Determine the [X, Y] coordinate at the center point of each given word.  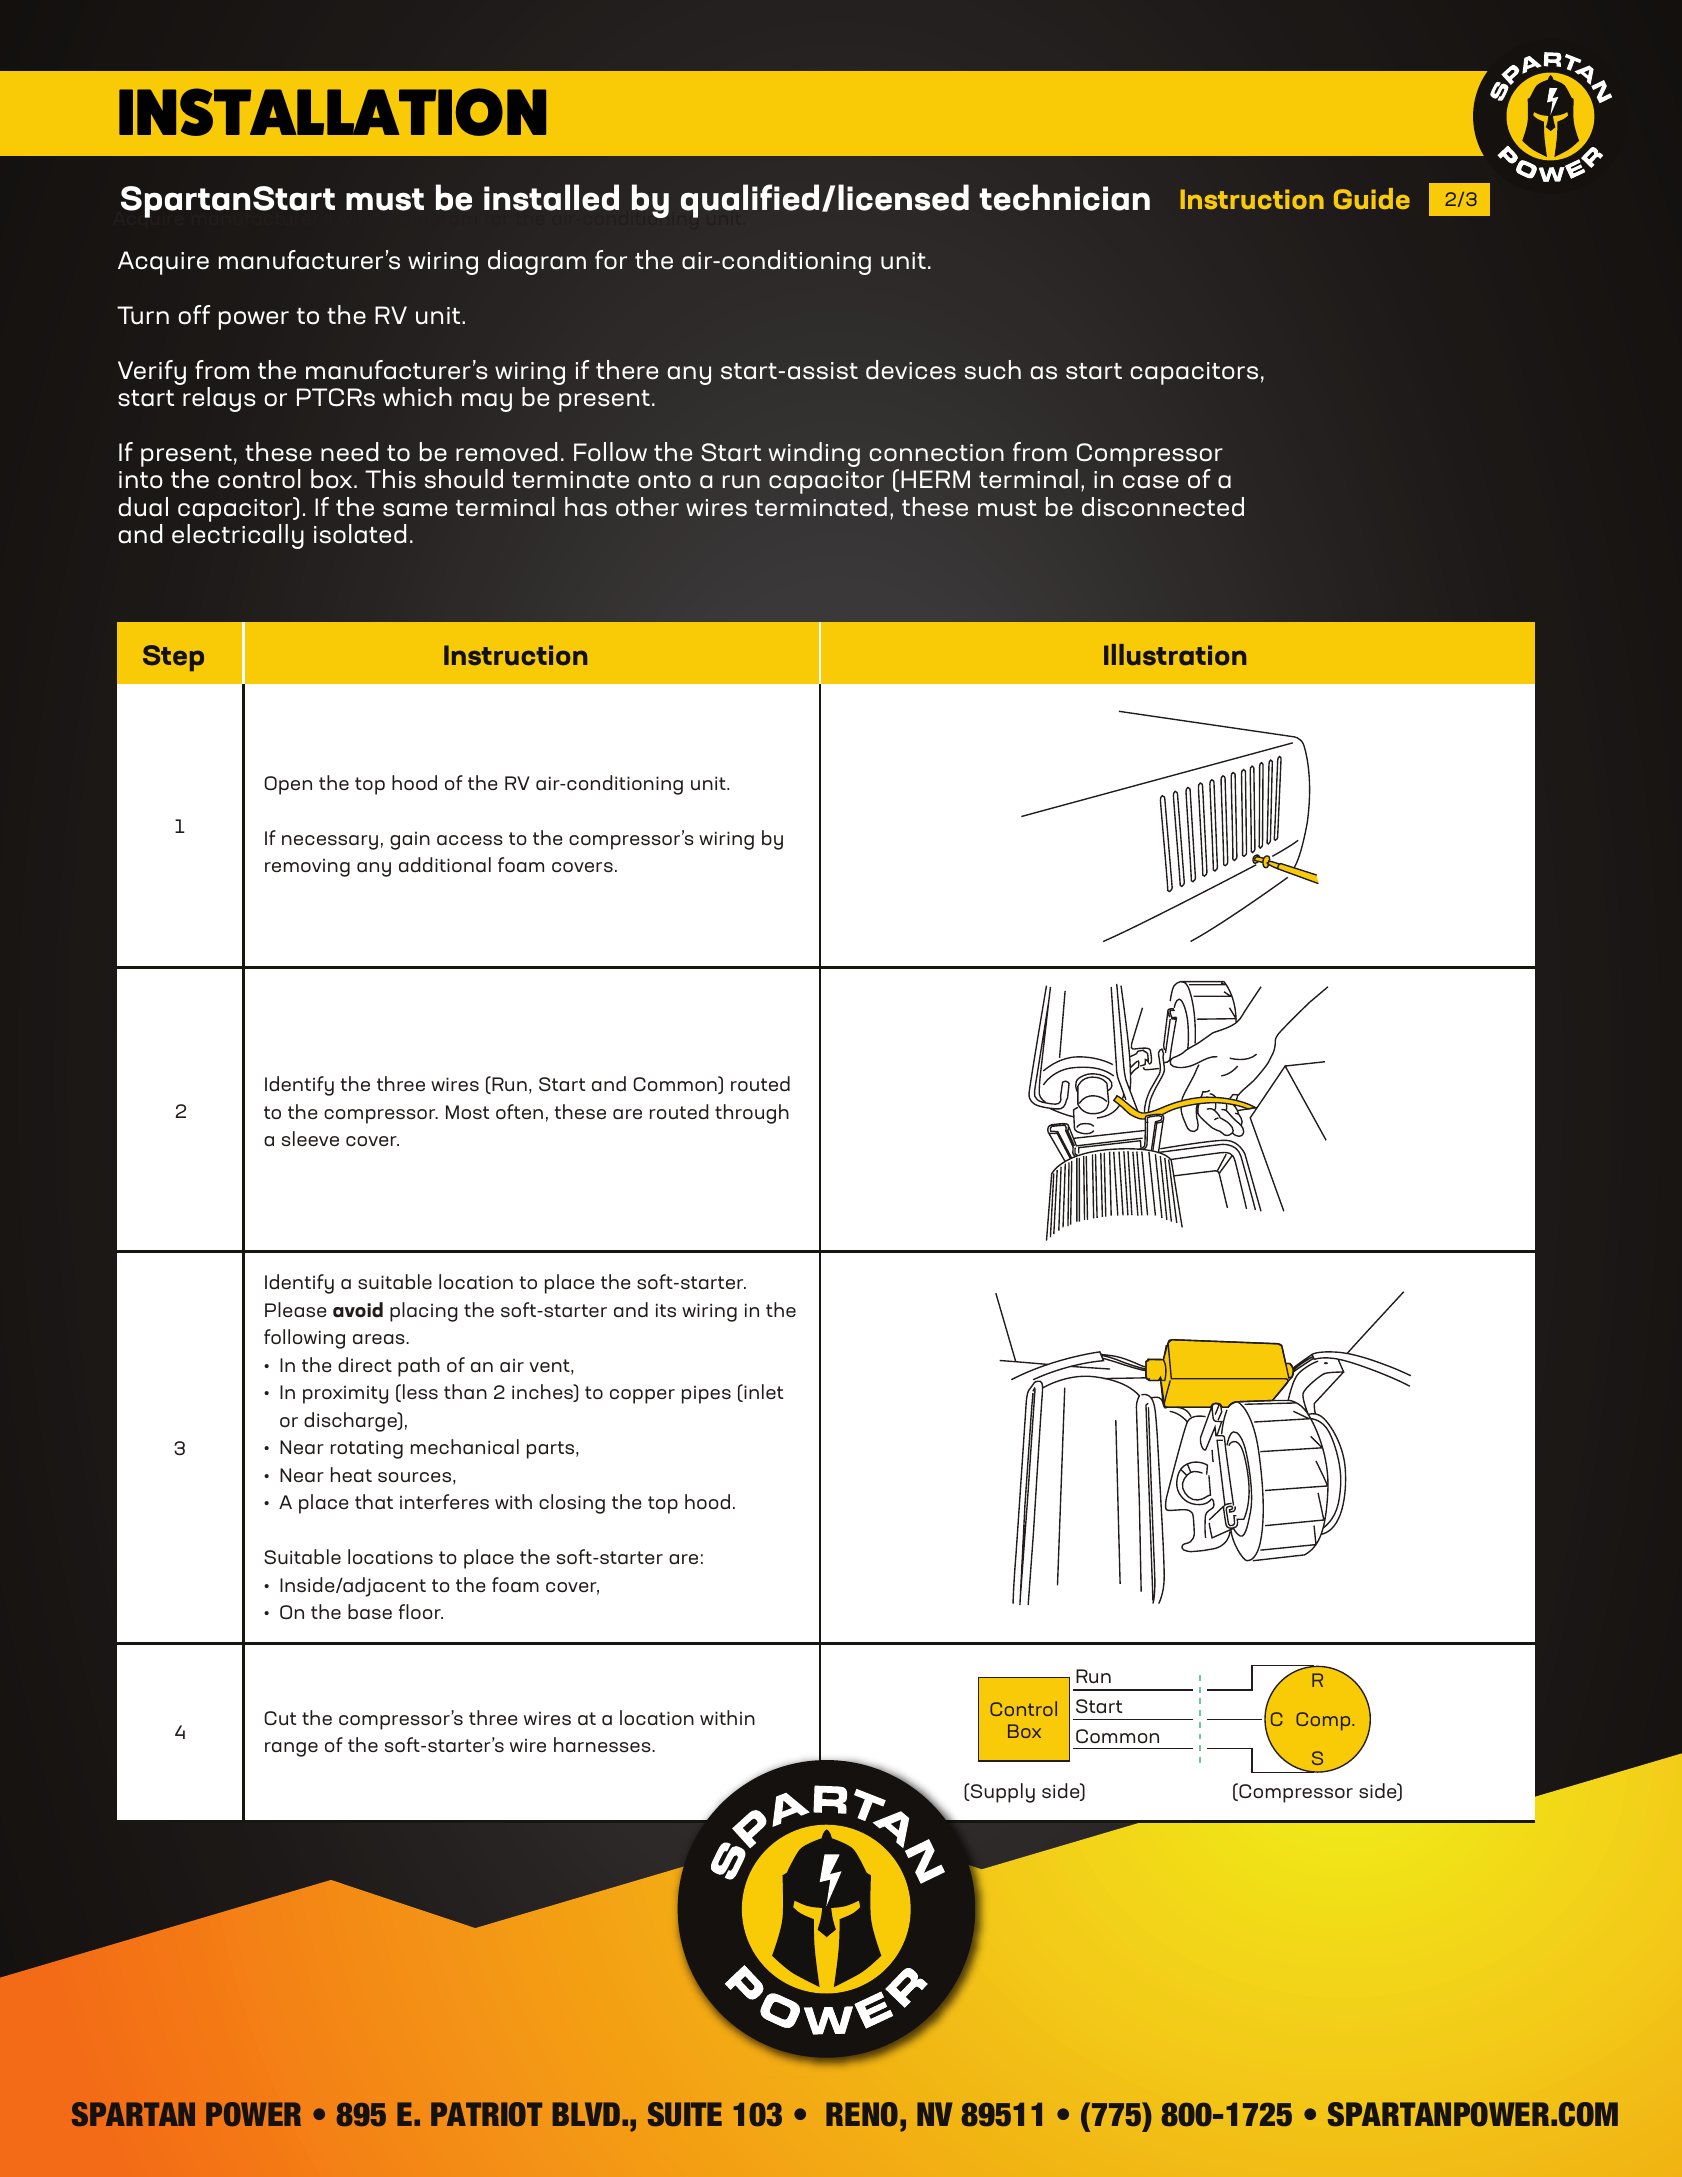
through [752, 1114]
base [370, 1612]
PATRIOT [486, 2114]
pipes [706, 1394]
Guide [1372, 198]
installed [551, 197]
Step [173, 658]
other [647, 507]
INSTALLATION [332, 112]
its [666, 1310]
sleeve [310, 1138]
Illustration [1175, 655]
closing [572, 1504]
